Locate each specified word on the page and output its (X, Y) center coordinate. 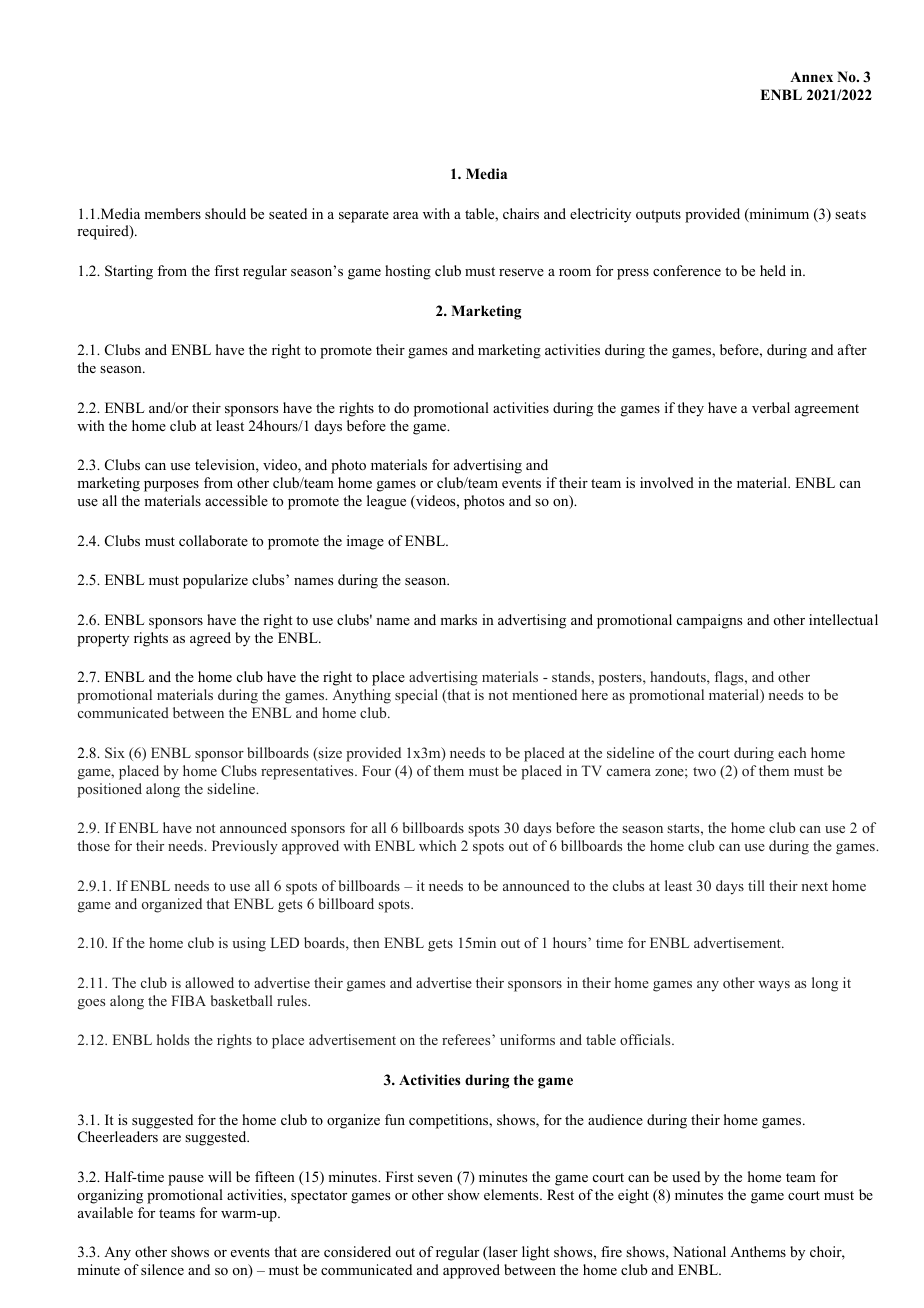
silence (162, 1269)
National (699, 1252)
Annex (811, 77)
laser (502, 1253)
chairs (521, 213)
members (172, 213)
